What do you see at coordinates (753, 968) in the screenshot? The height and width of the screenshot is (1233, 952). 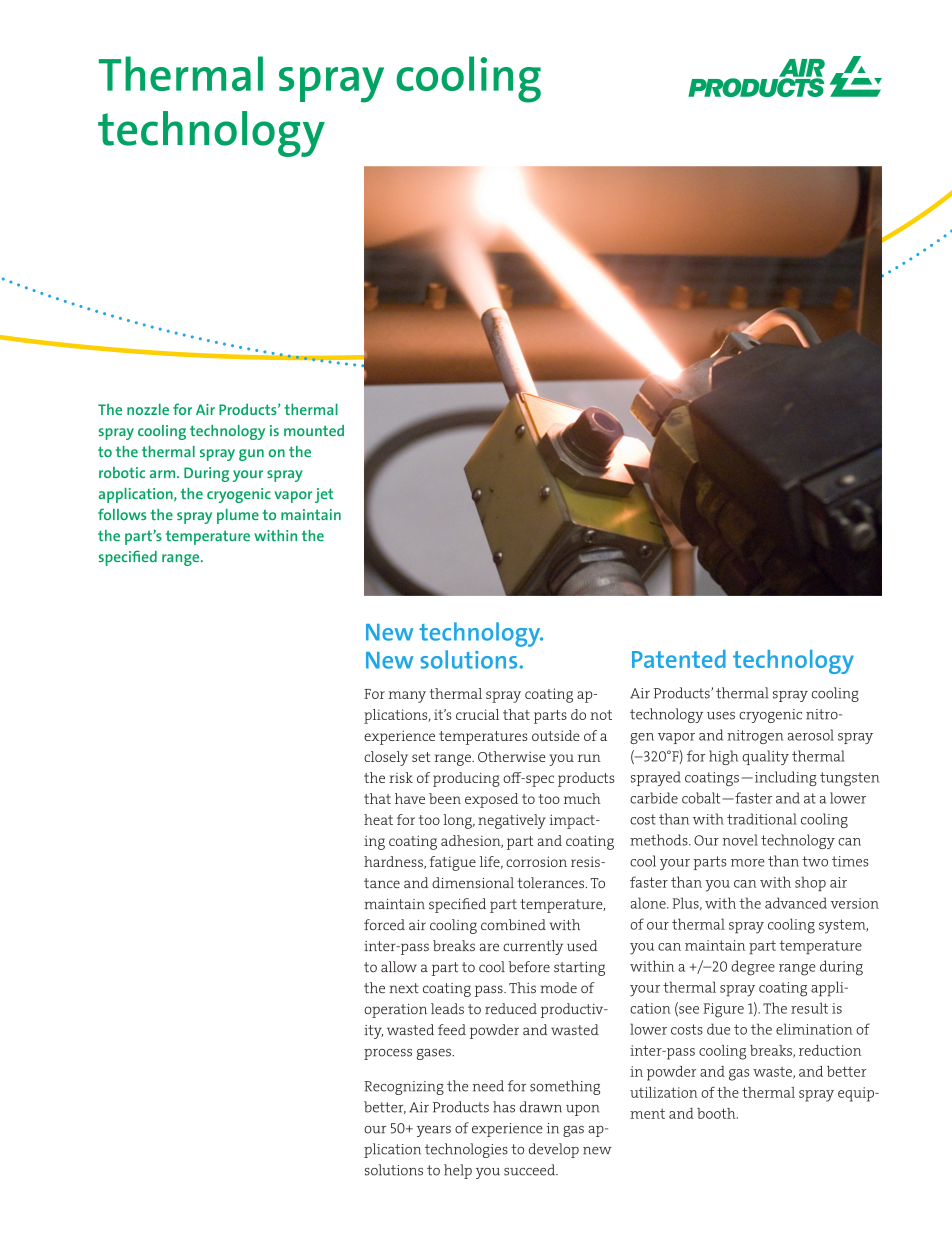 I see `degree` at bounding box center [753, 968].
